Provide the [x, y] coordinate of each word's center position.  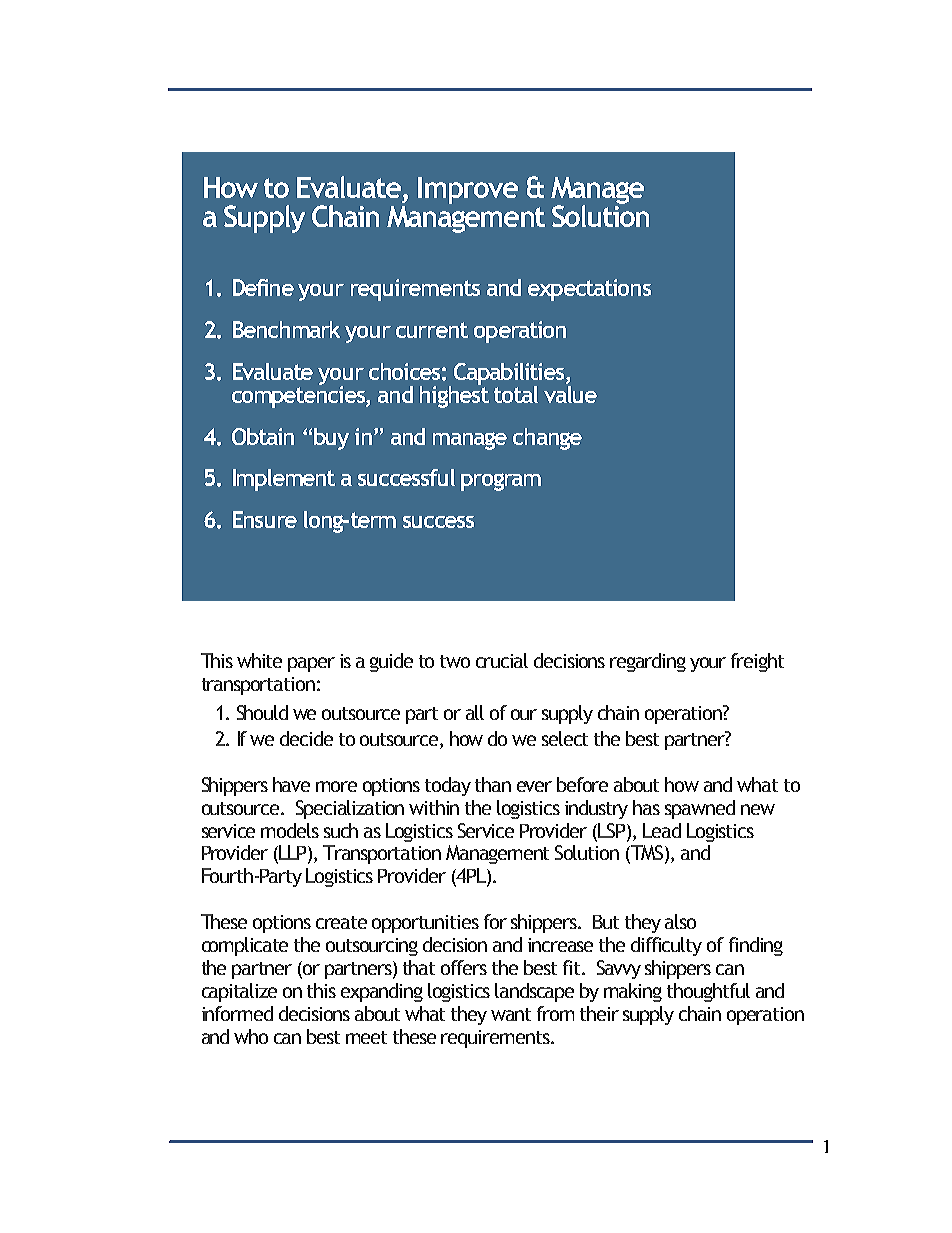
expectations [589, 290]
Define [263, 287]
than [493, 784]
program [501, 482]
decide [306, 738]
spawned [700, 809]
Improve [468, 190]
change [547, 439]
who [251, 1036]
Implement [284, 480]
